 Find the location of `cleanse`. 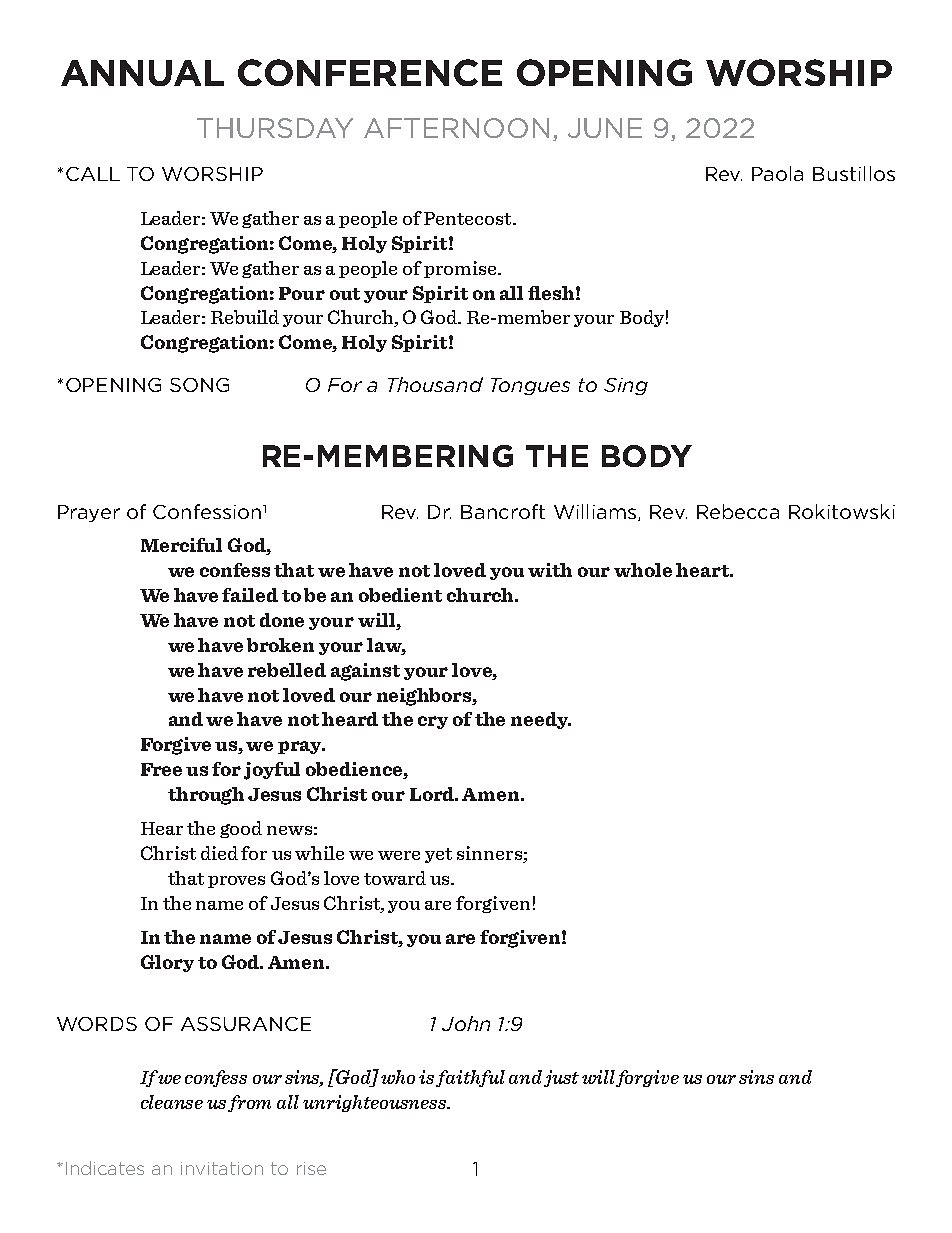

cleanse is located at coordinates (172, 1102).
